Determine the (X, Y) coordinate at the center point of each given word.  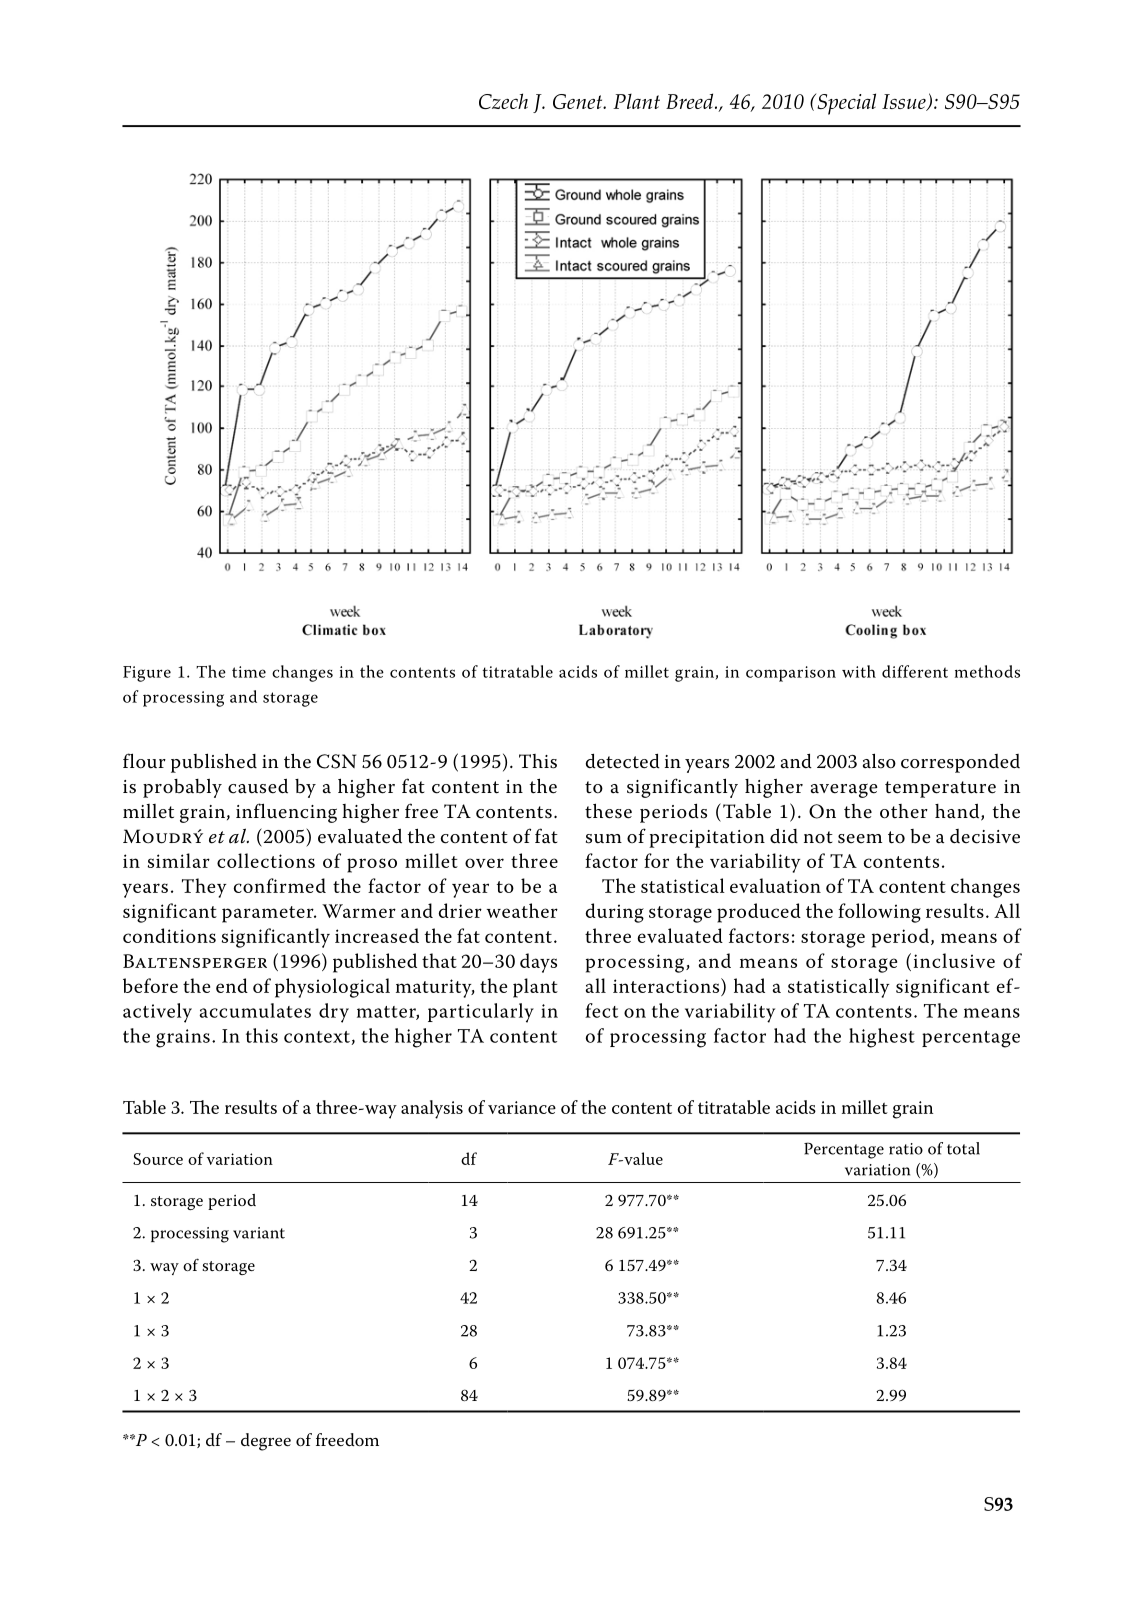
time (249, 672)
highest (882, 1038)
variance (522, 1107)
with (859, 671)
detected (623, 761)
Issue (905, 102)
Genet (579, 101)
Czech (503, 101)
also (879, 761)
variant (259, 1233)
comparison (791, 674)
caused (258, 786)
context (317, 1037)
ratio (906, 1149)
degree (266, 1442)
